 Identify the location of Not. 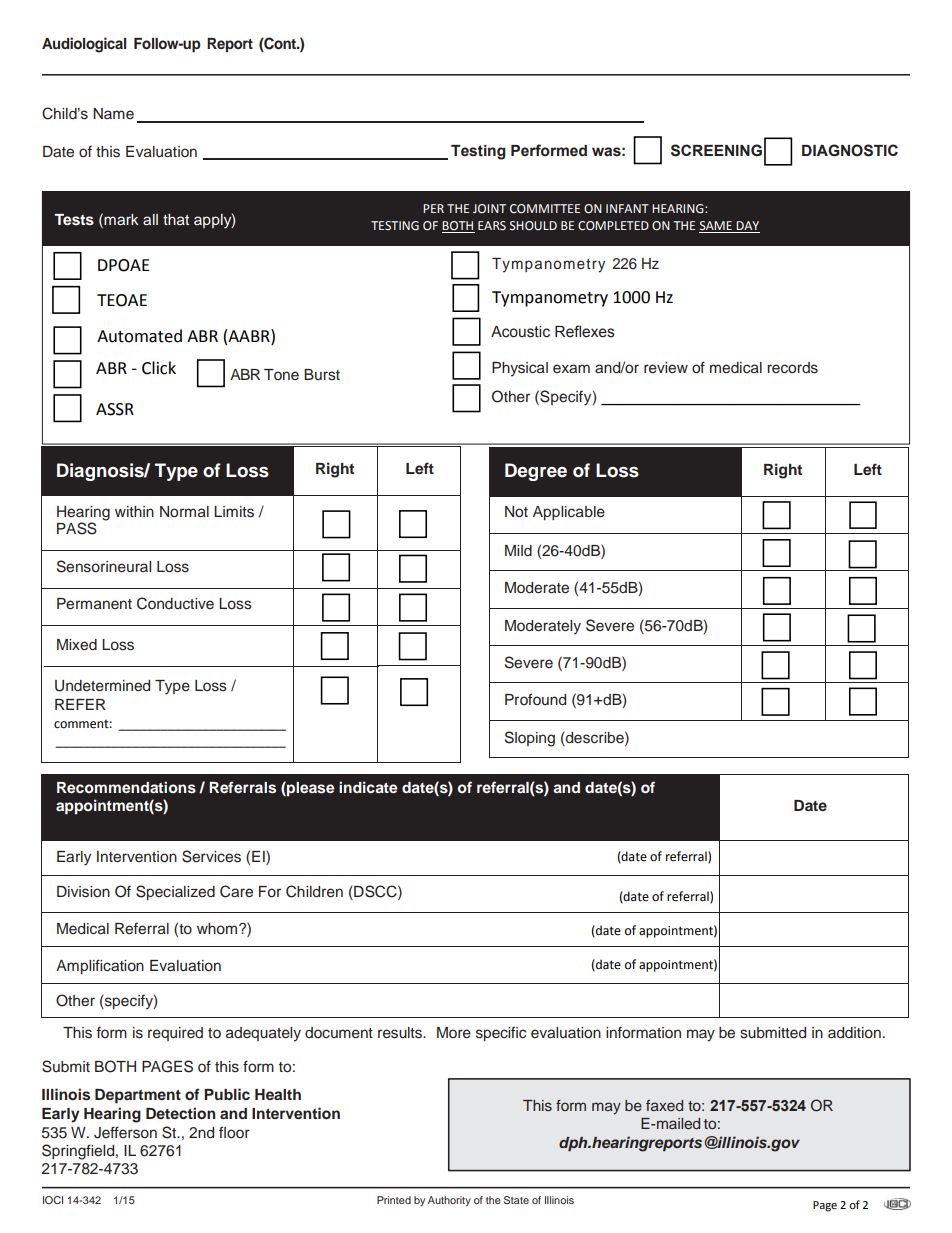
(516, 512).
